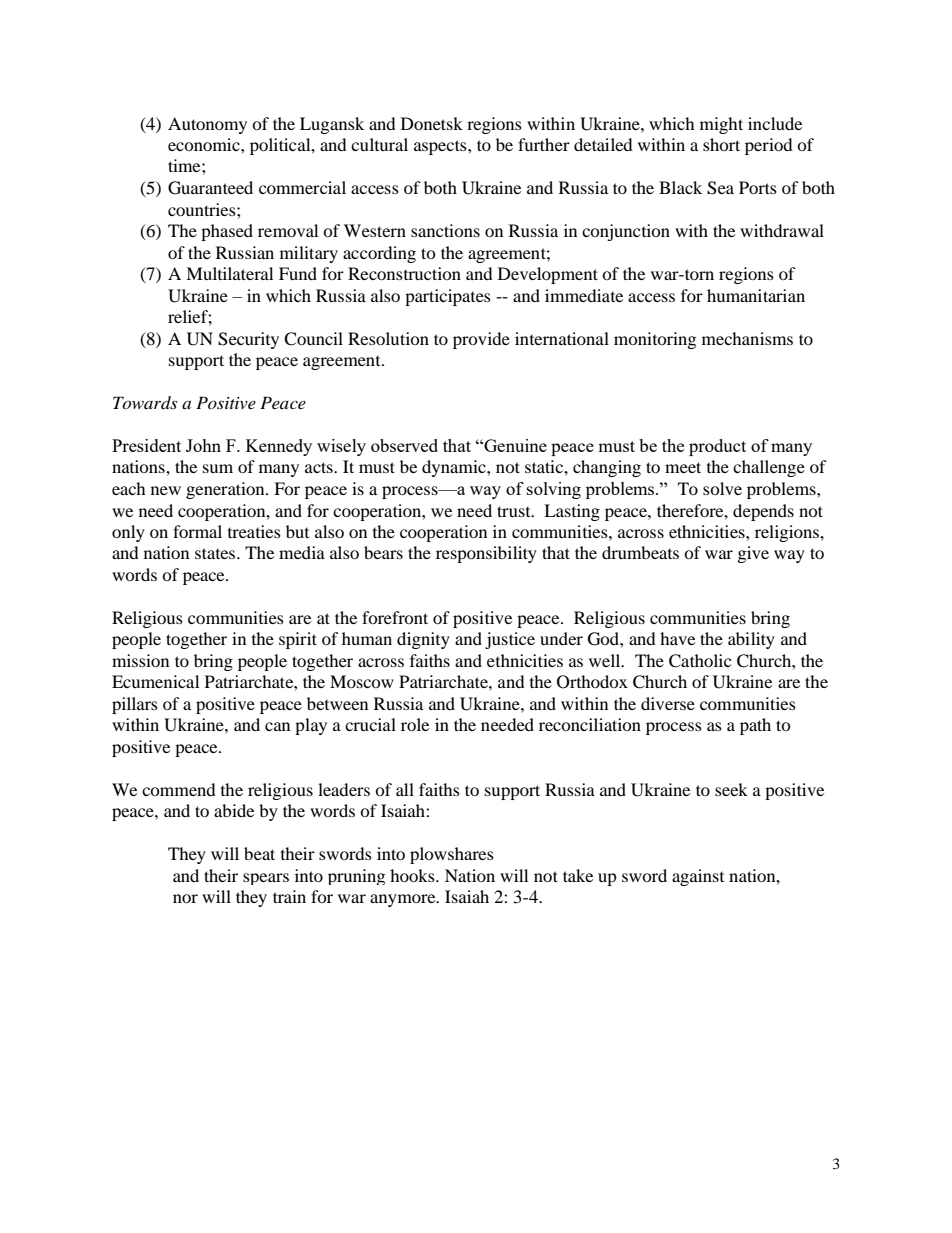 Image resolution: width=952 pixels, height=1233 pixels. I want to click on short, so click(721, 144).
